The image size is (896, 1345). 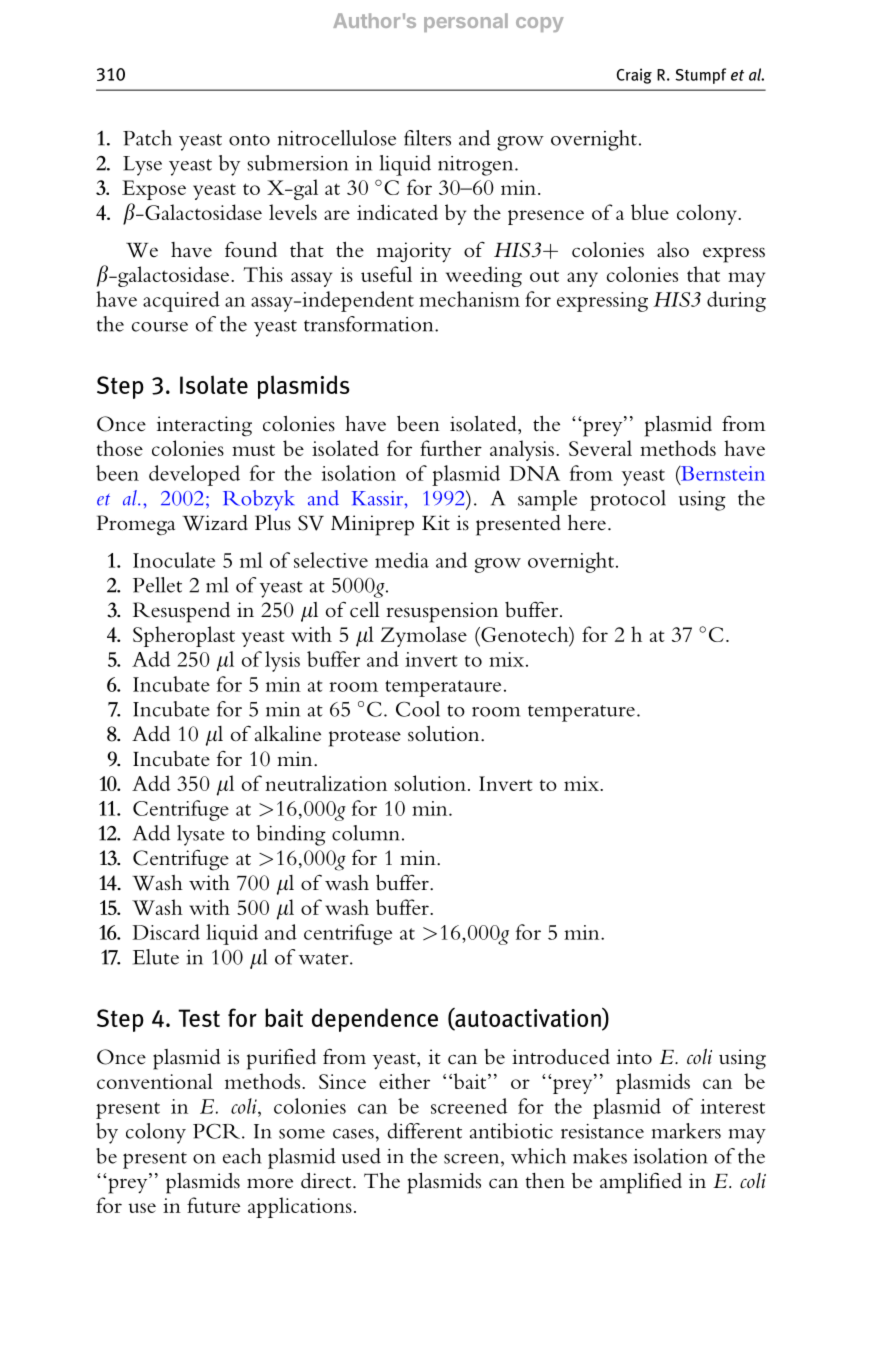 I want to click on course, so click(x=160, y=327).
